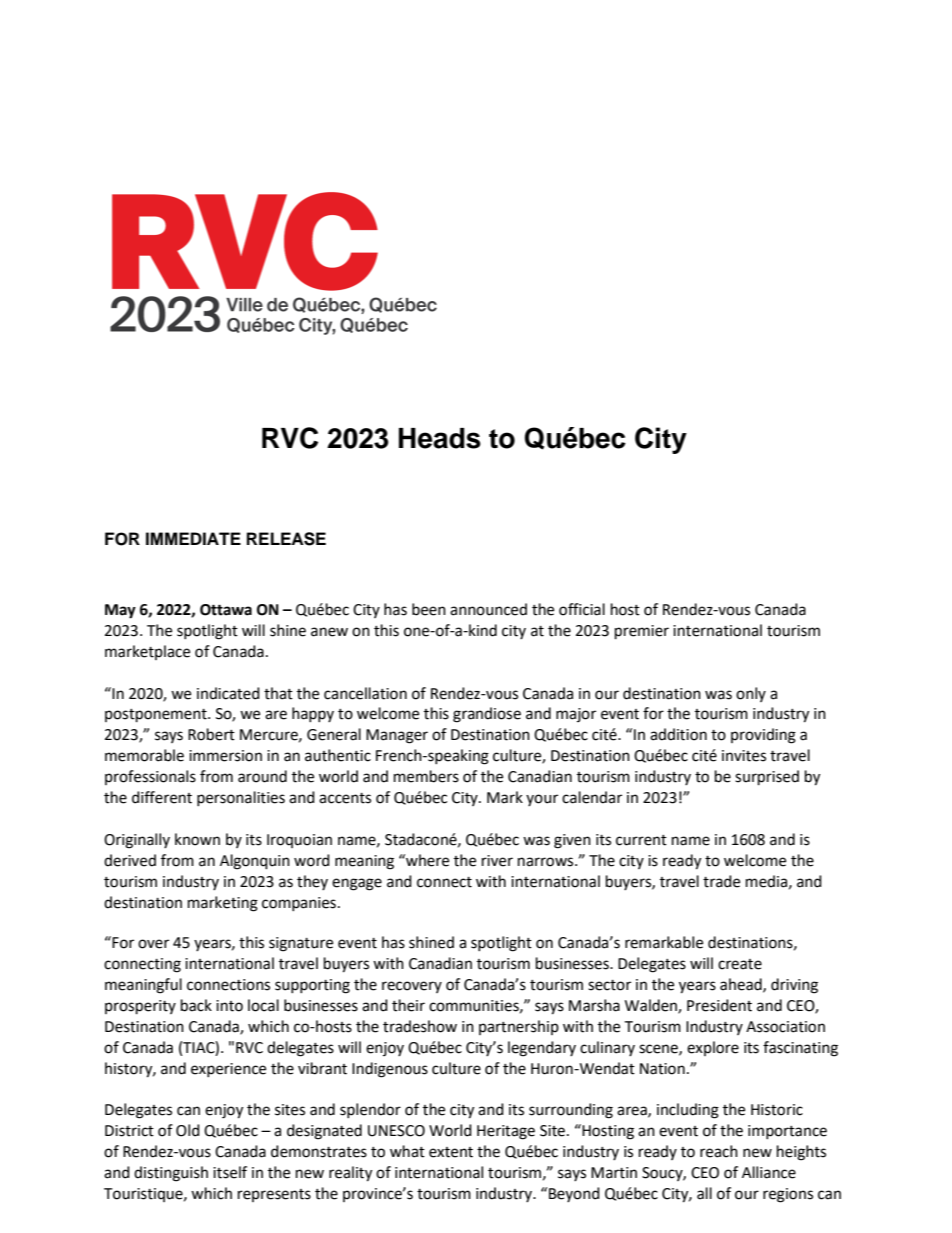 Image resolution: width=952 pixels, height=1233 pixels. I want to click on grandiose, so click(487, 715).
